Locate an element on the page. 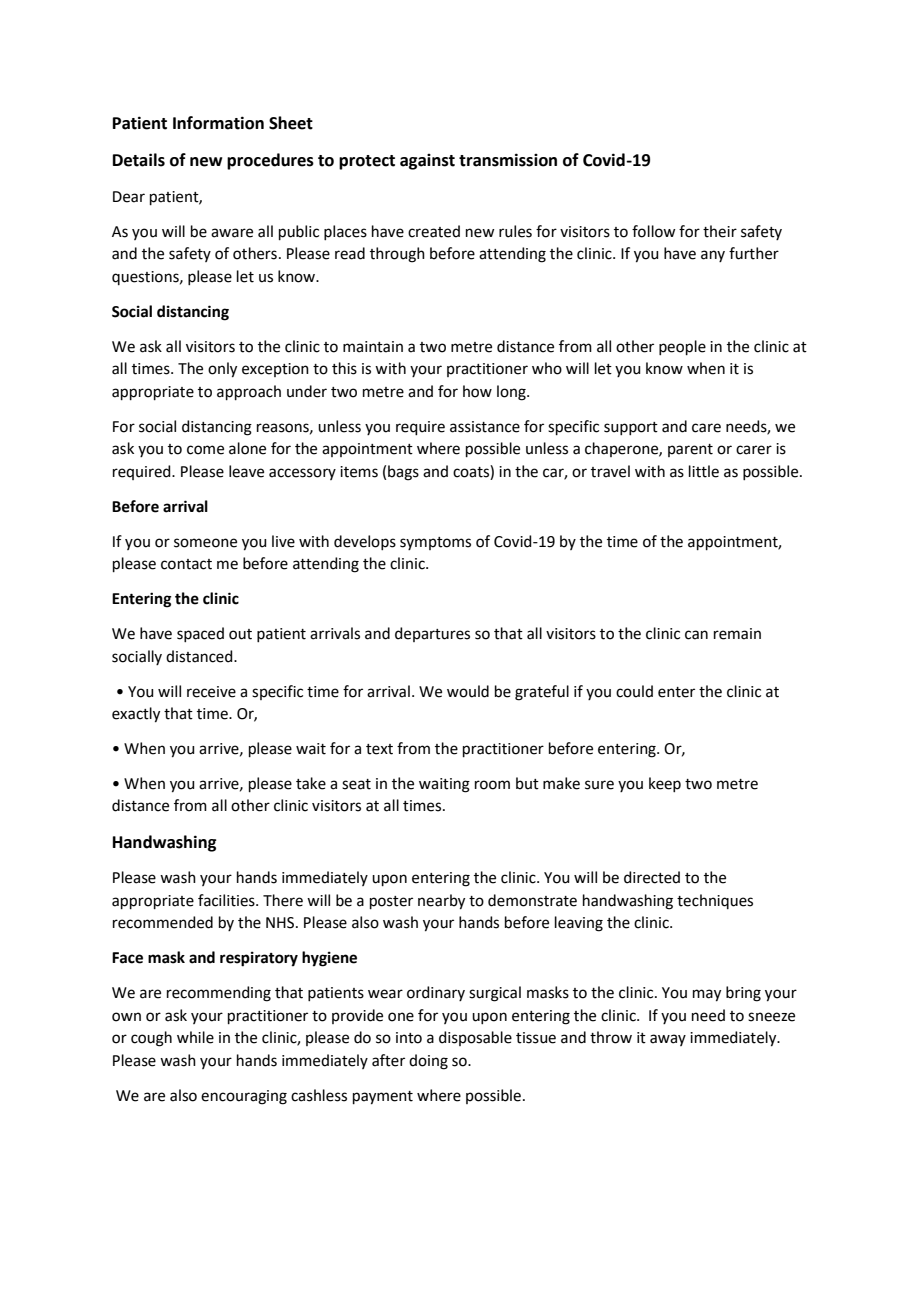 This image has height=1308, width=924. their is located at coordinates (720, 231).
